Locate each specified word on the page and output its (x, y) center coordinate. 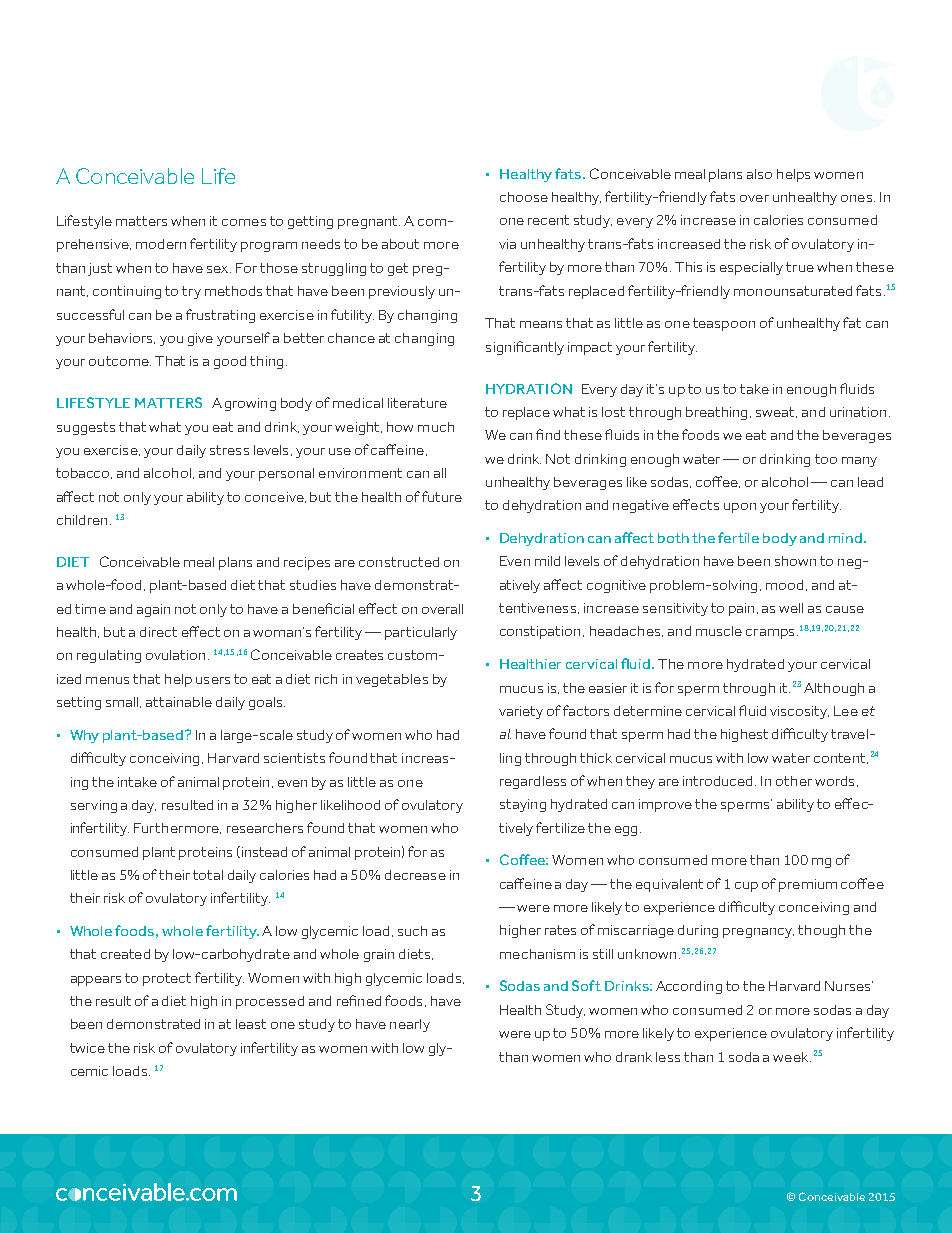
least (251, 1024)
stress (229, 450)
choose (524, 197)
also (759, 174)
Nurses (849, 986)
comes (244, 222)
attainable (179, 702)
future (442, 496)
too (826, 459)
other (794, 781)
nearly (410, 1025)
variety (521, 712)
